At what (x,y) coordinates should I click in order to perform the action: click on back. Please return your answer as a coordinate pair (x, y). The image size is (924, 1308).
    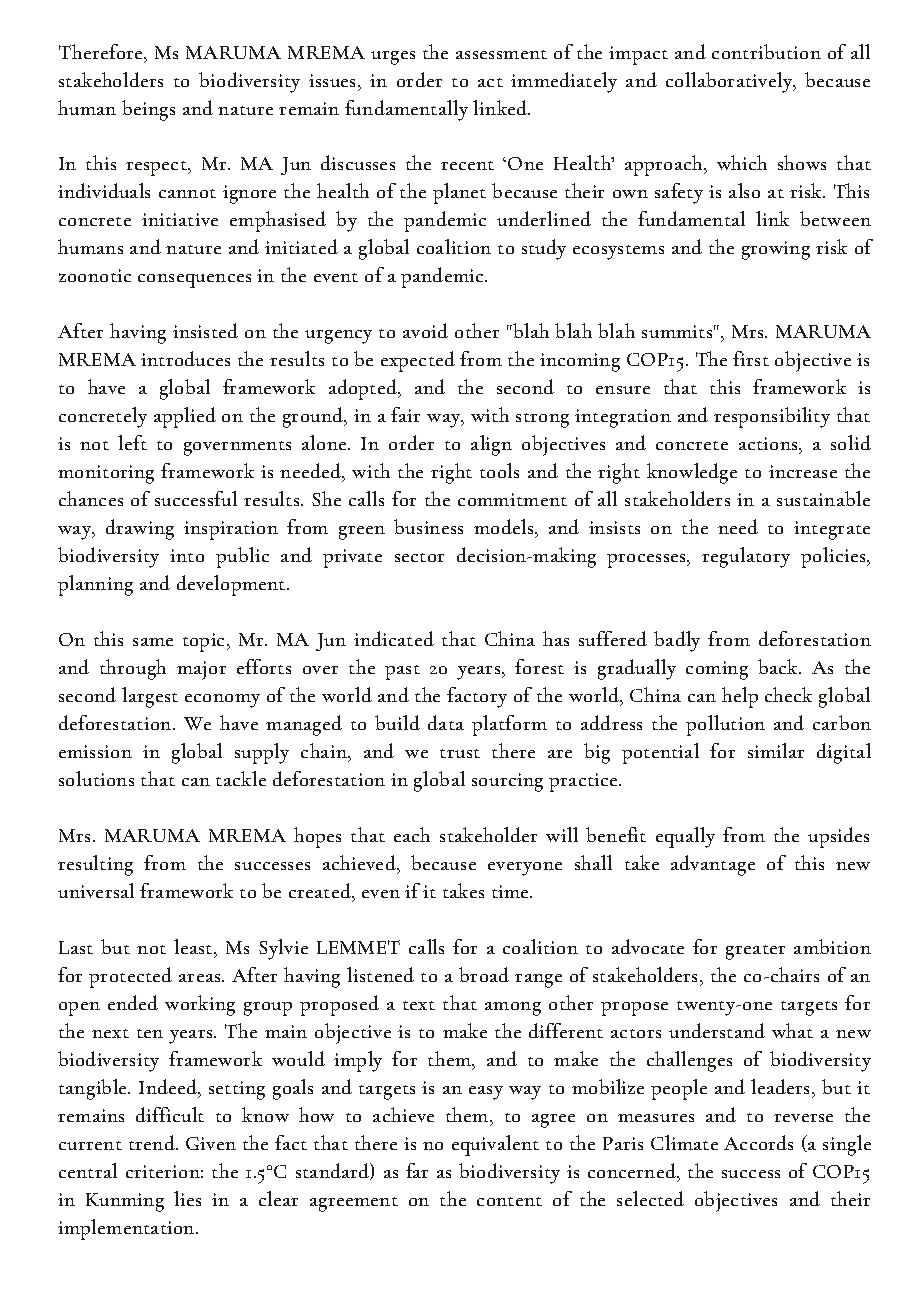
    Looking at the image, I should click on (779, 666).
